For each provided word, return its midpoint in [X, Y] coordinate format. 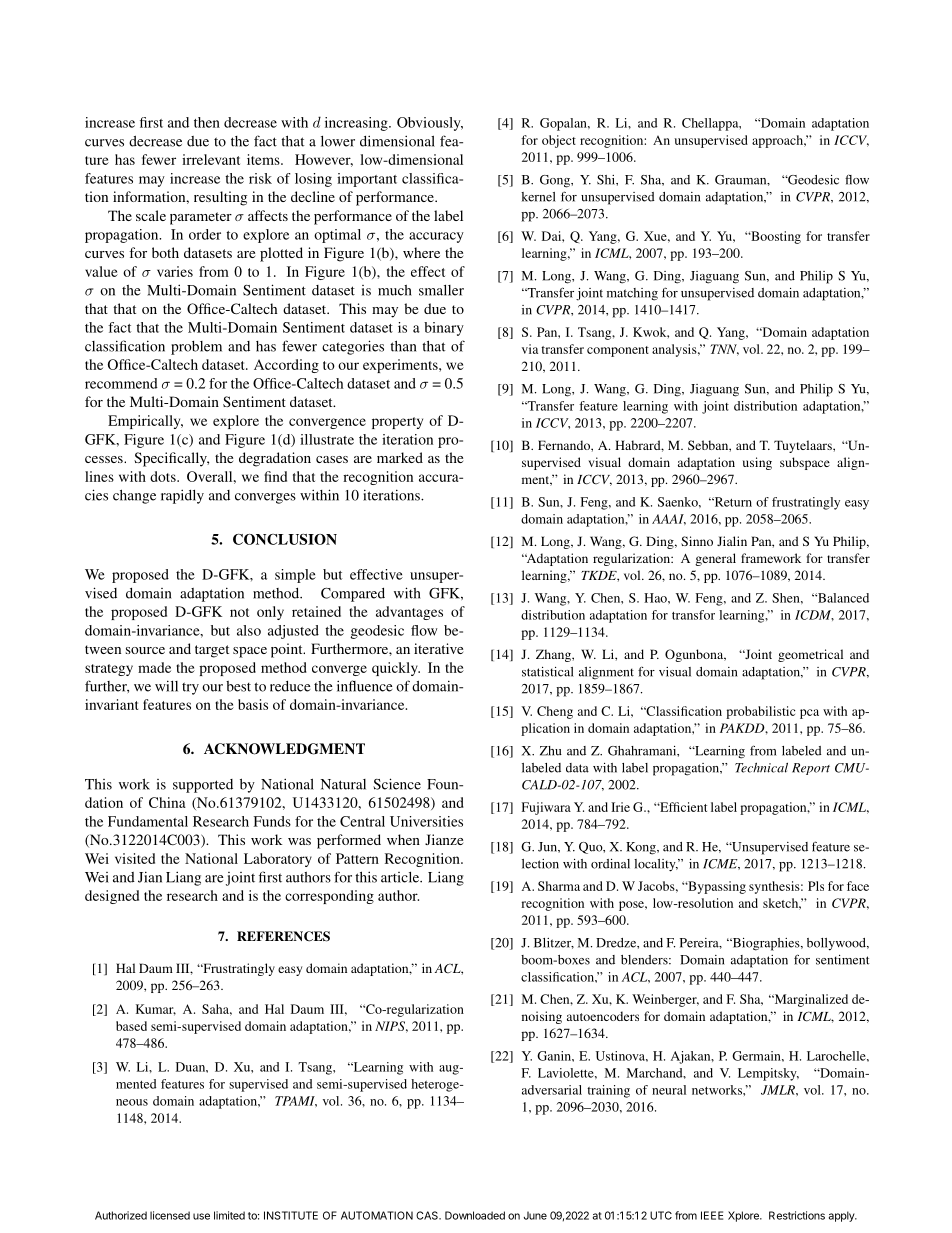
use [201, 1216]
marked [400, 457]
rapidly [182, 496]
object [559, 141]
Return [732, 502]
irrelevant [211, 159]
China [167, 802]
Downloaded [475, 1215]
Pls [816, 886]
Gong [556, 181]
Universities [426, 821]
